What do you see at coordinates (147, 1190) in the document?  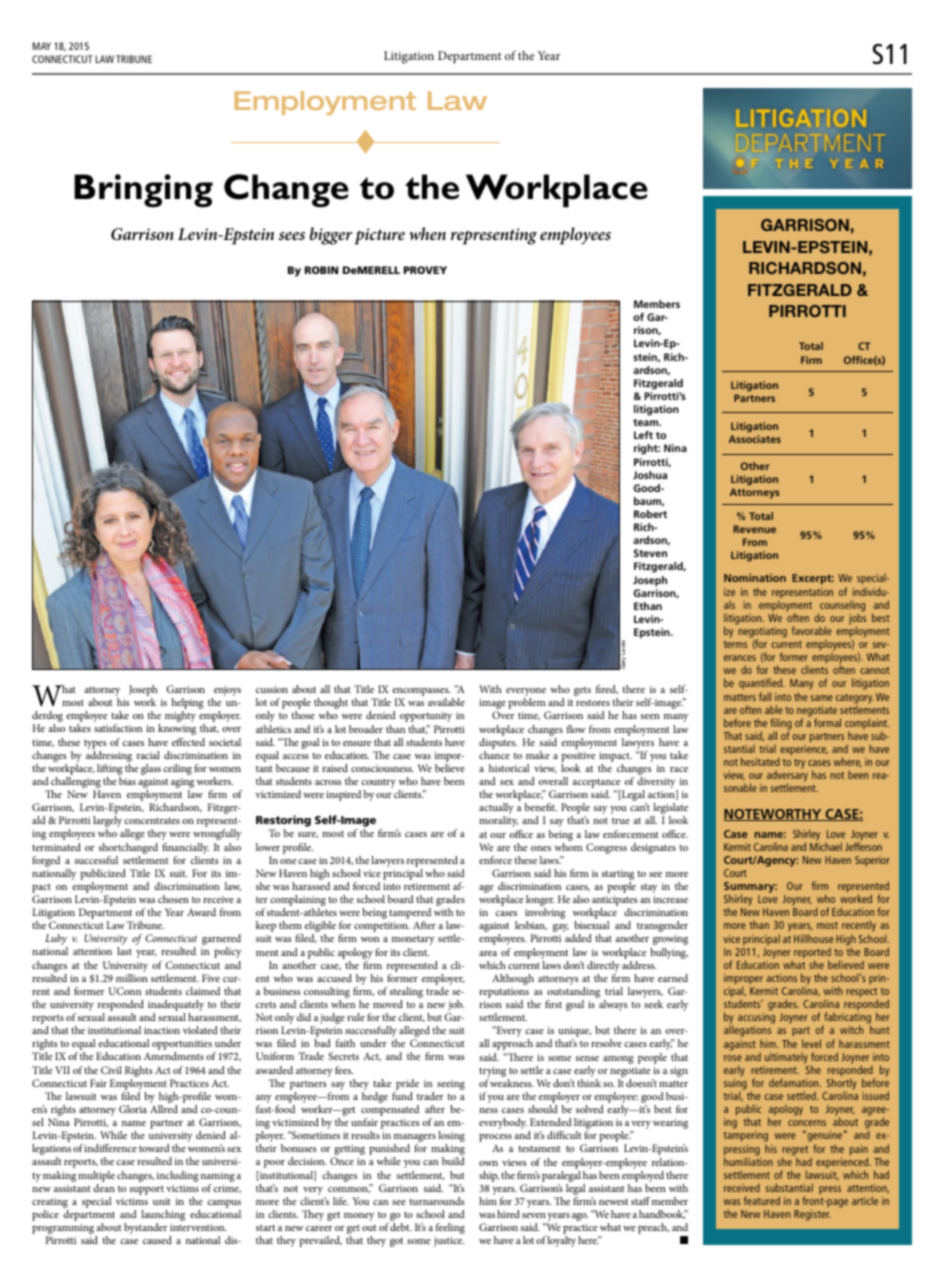 I see `support` at bounding box center [147, 1190].
